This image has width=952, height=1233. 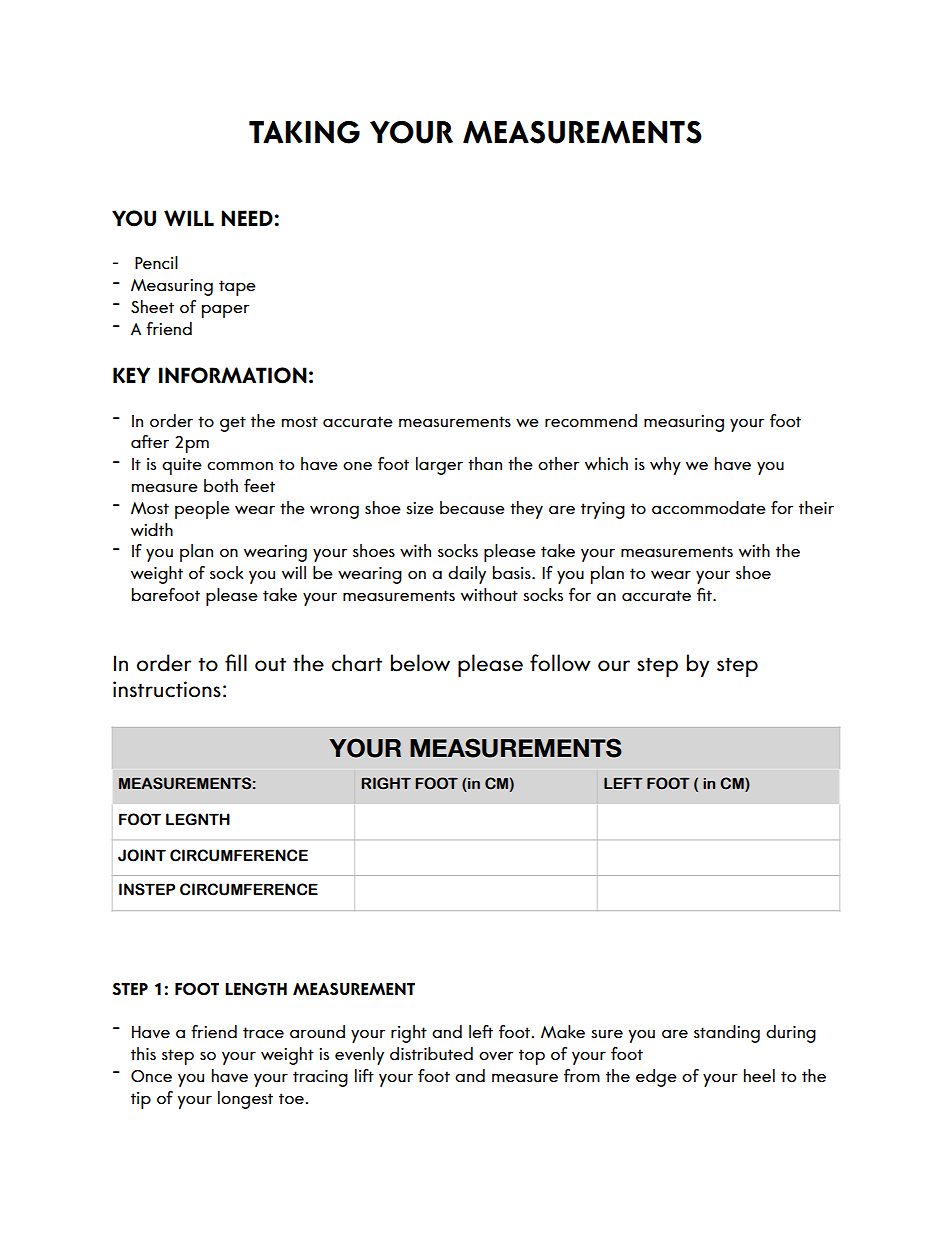 I want to click on NEED, so click(x=247, y=218).
